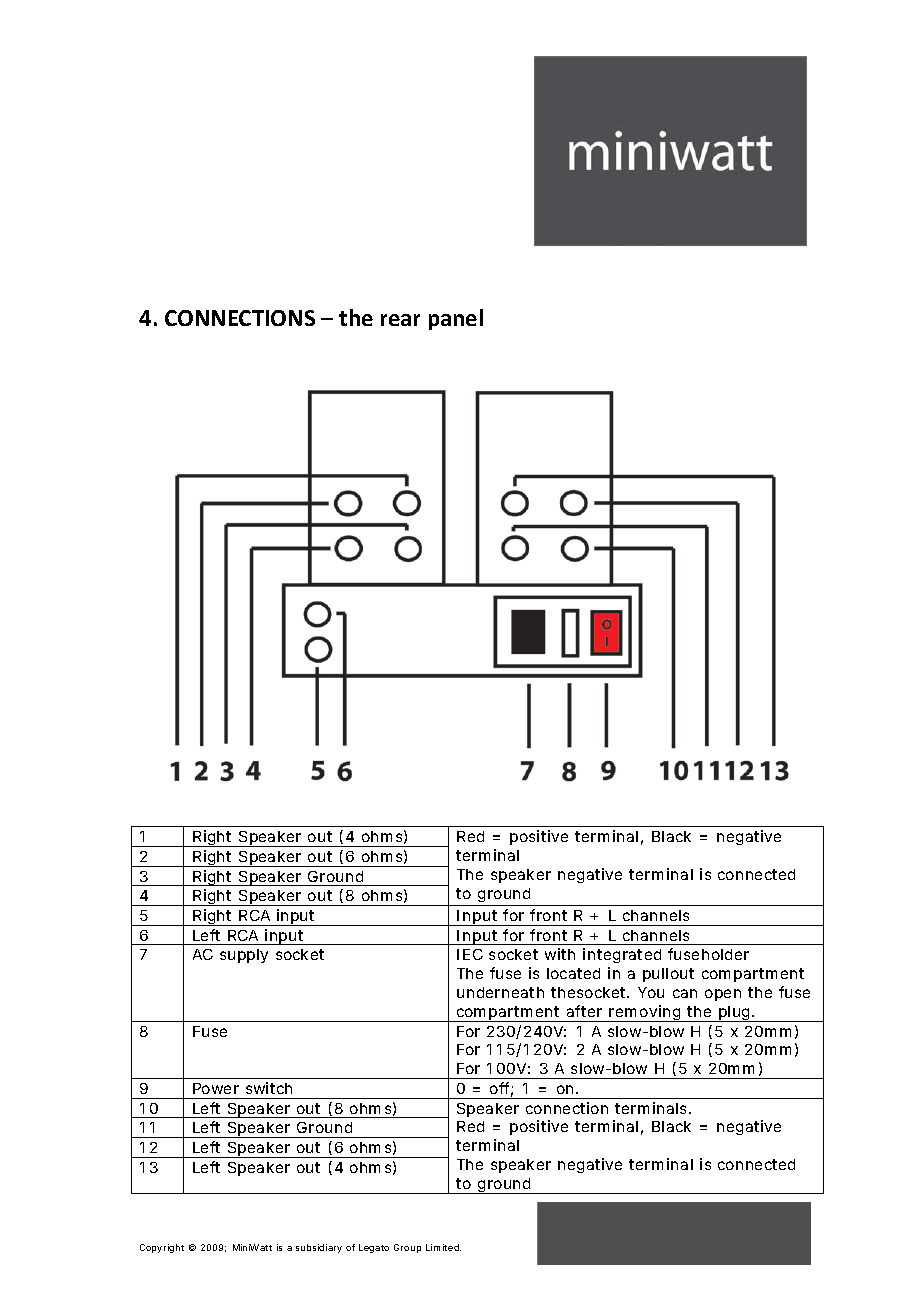 This document has width=924, height=1308. I want to click on subsidiary, so click(319, 1248).
